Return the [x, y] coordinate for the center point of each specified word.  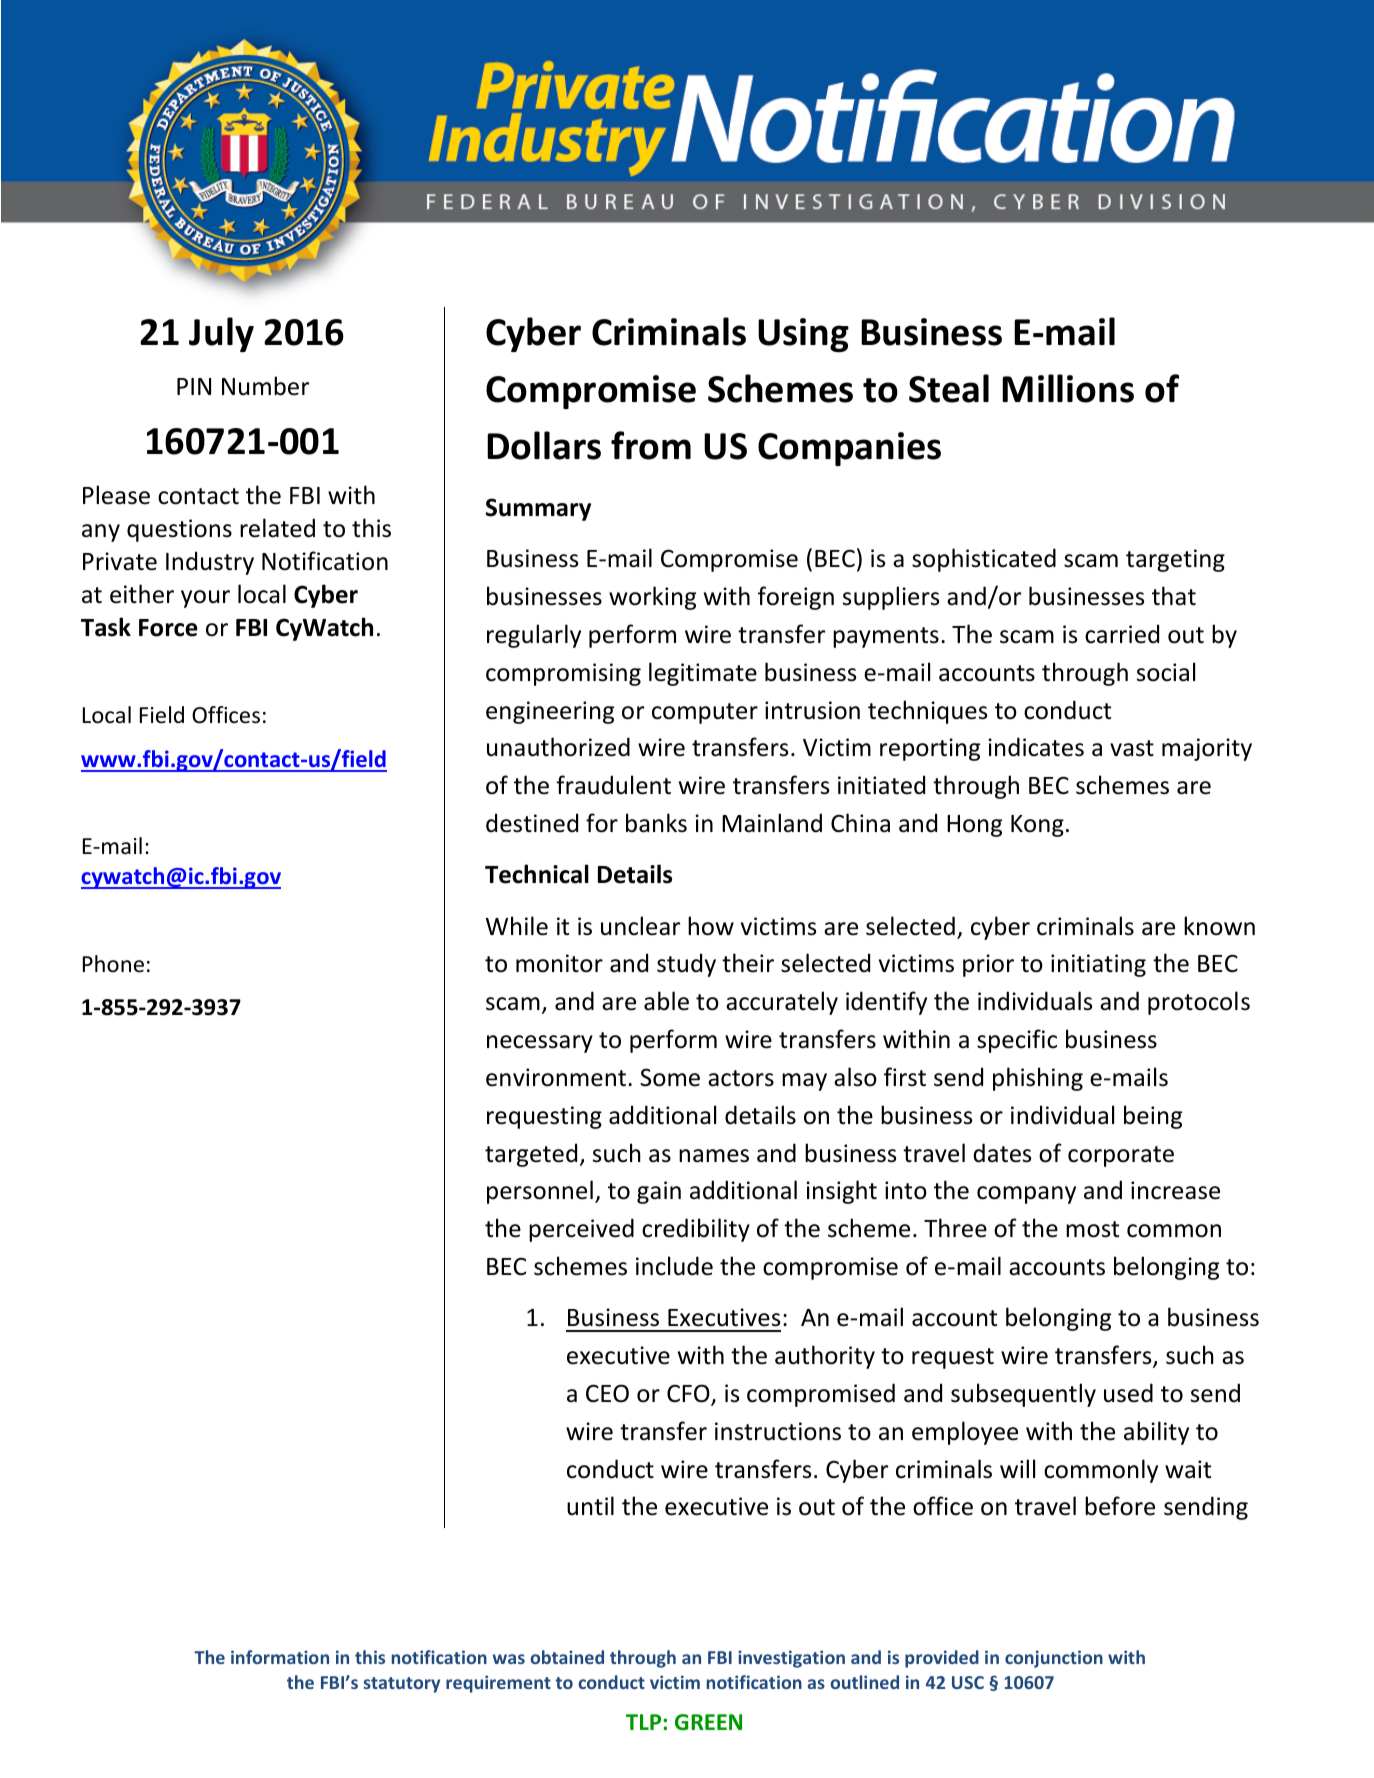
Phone [113, 964]
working [652, 598]
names [714, 1156]
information [280, 1657]
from [651, 445]
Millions [1068, 388]
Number [265, 386]
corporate [1121, 1156]
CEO [607, 1393]
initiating [1098, 965]
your [205, 599]
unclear [640, 926]
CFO [689, 1394]
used [1128, 1393]
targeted [531, 1155]
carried [1122, 634]
